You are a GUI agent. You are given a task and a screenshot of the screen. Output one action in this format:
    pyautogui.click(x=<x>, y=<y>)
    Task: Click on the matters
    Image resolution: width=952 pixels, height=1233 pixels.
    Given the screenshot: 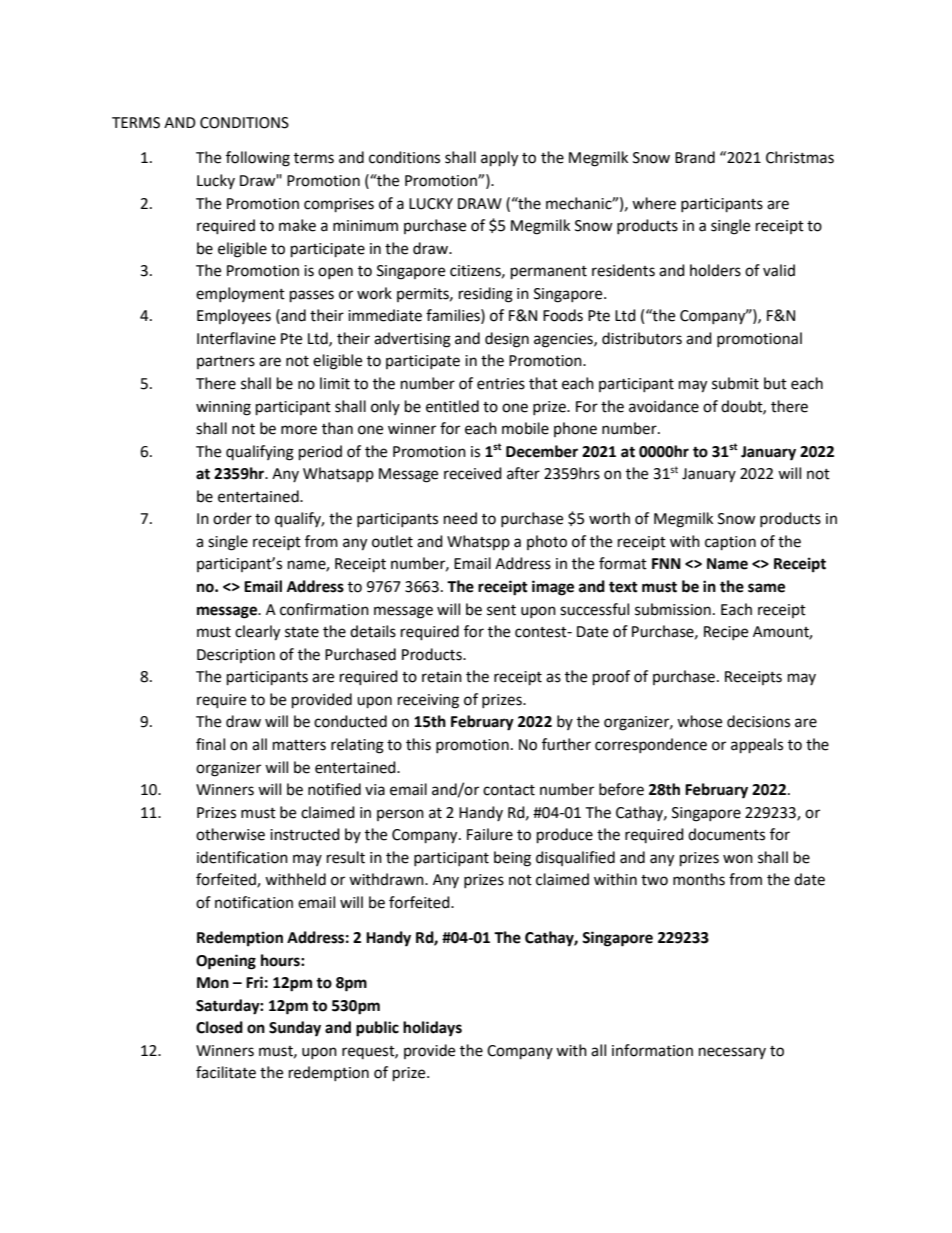 What is the action you would take?
    pyautogui.click(x=299, y=745)
